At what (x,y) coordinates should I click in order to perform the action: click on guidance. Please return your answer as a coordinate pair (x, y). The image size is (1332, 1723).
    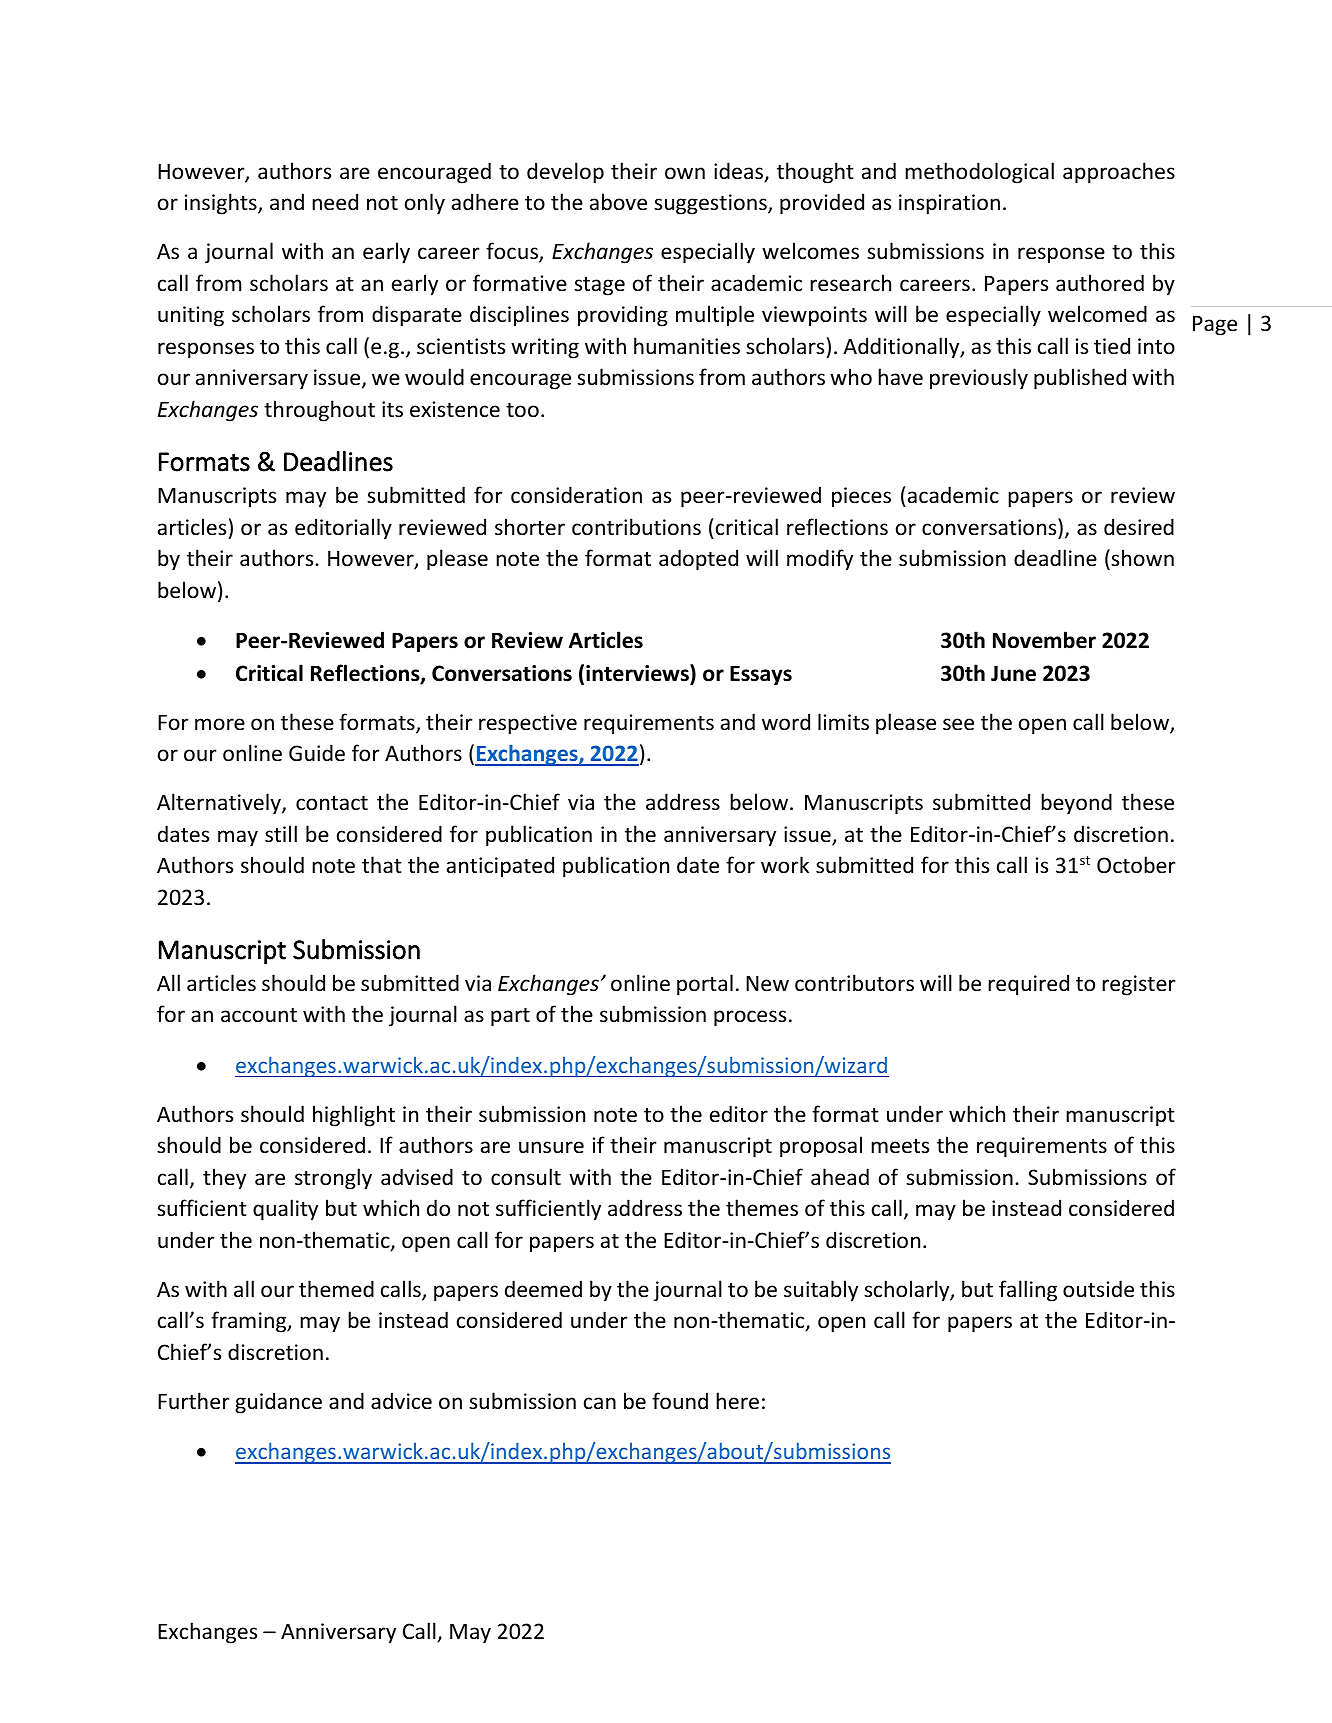
    Looking at the image, I should click on (278, 1403).
